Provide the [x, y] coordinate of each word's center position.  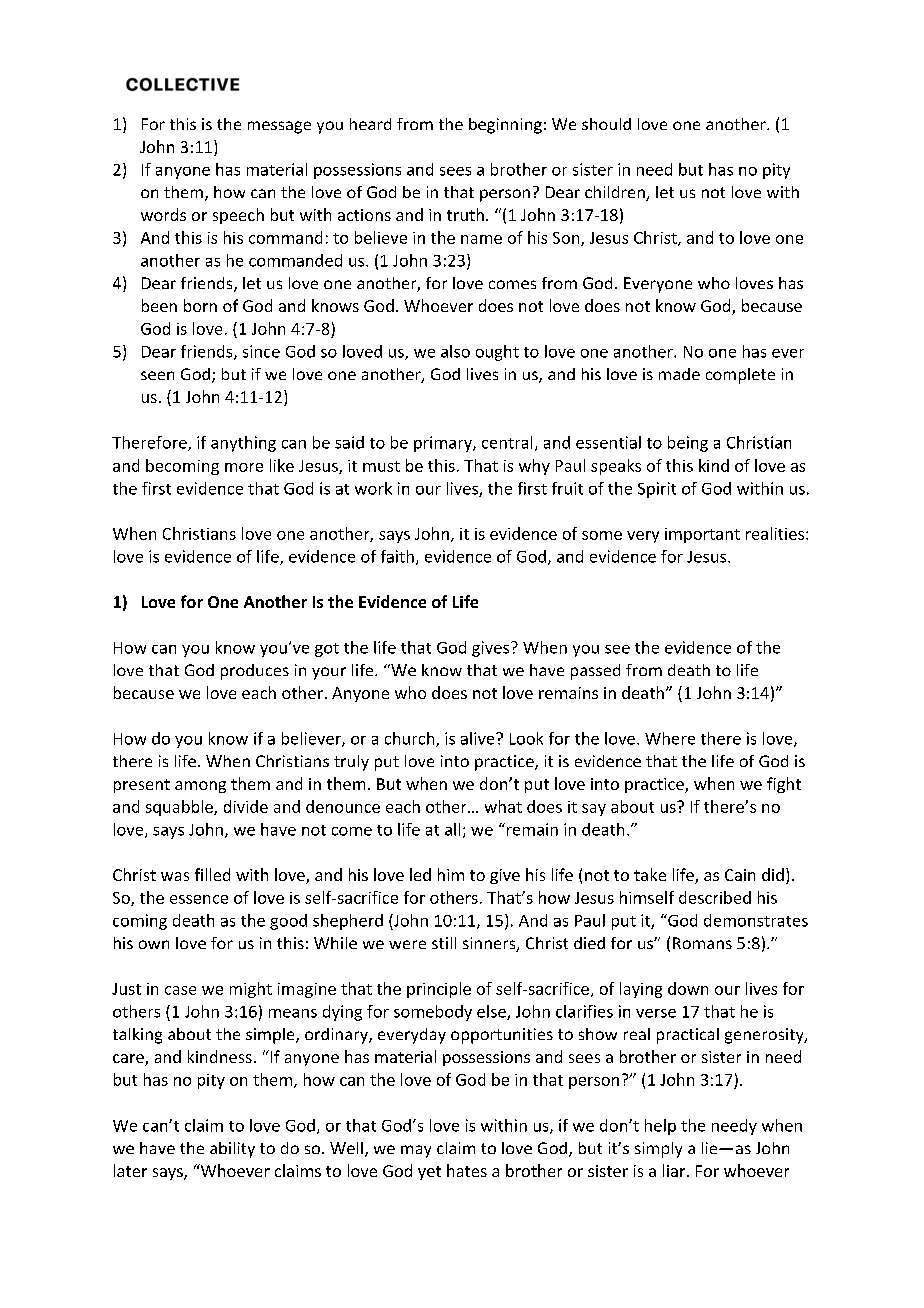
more [244, 467]
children [616, 193]
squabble [180, 808]
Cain [740, 875]
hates [467, 1170]
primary [444, 444]
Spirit [657, 490]
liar [675, 1170]
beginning [505, 126]
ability [232, 1150]
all [452, 829]
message [279, 127]
